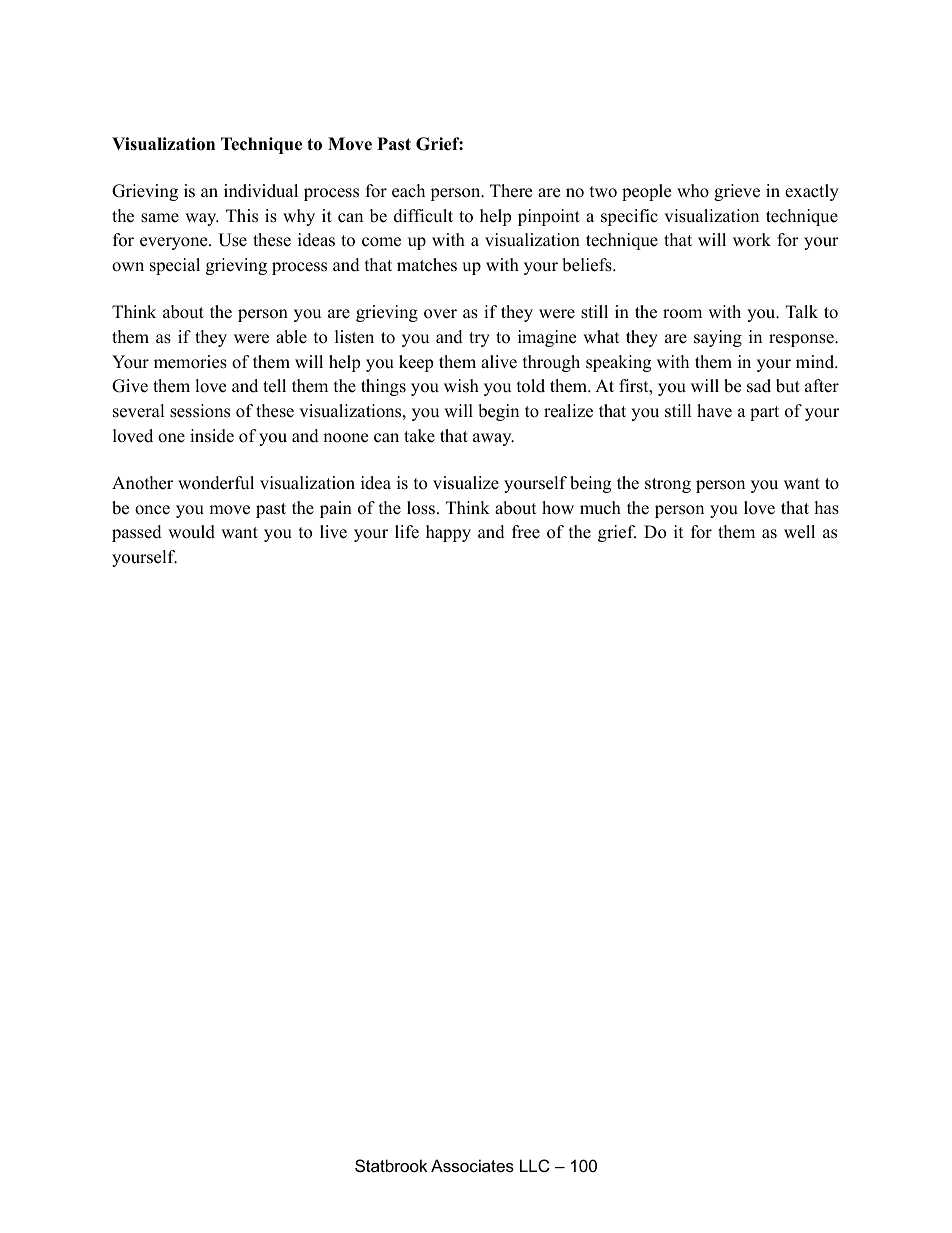 This screenshot has height=1233, width=952. What do you see at coordinates (799, 532) in the screenshot?
I see `well` at bounding box center [799, 532].
